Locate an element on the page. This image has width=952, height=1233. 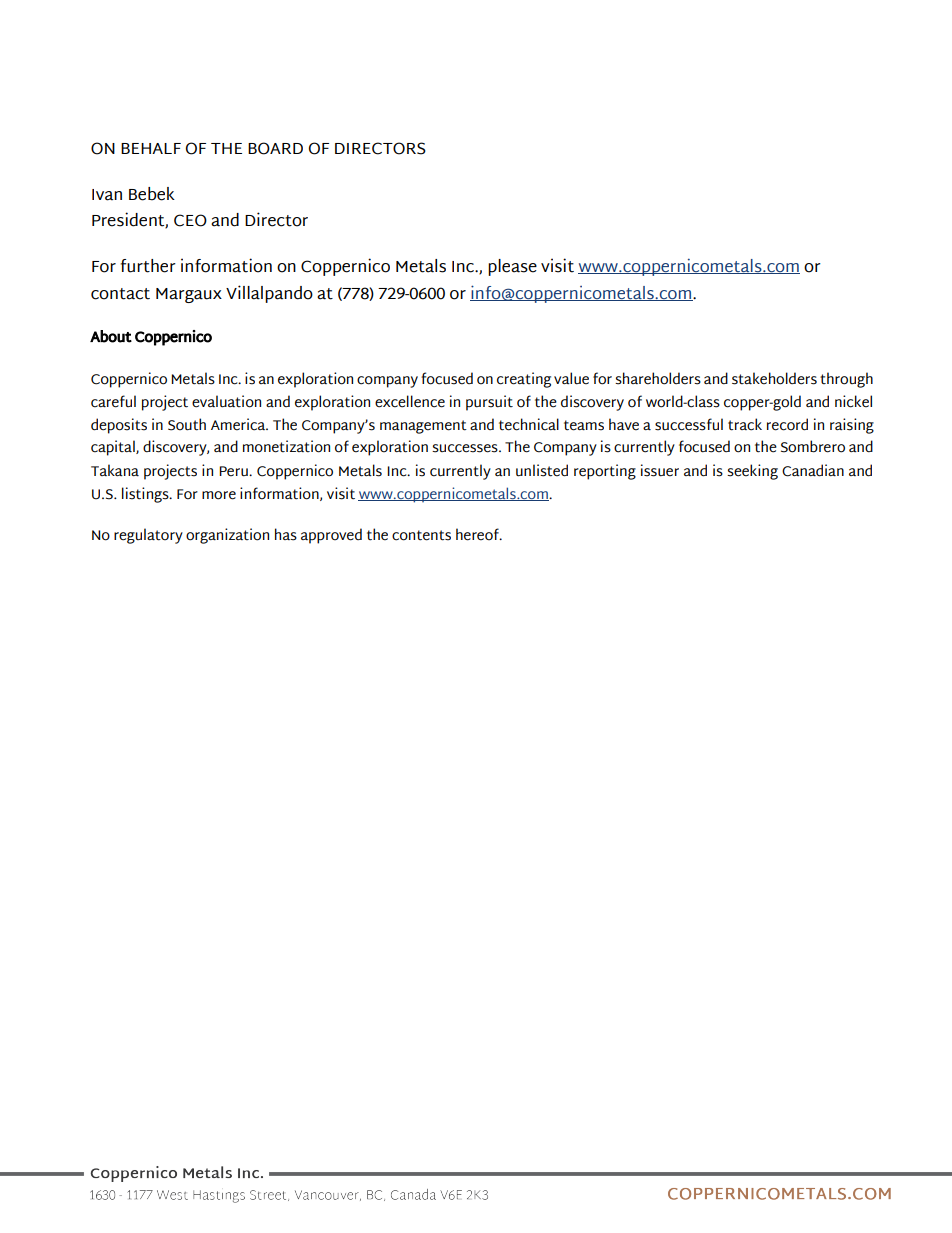
capital is located at coordinates (114, 448).
